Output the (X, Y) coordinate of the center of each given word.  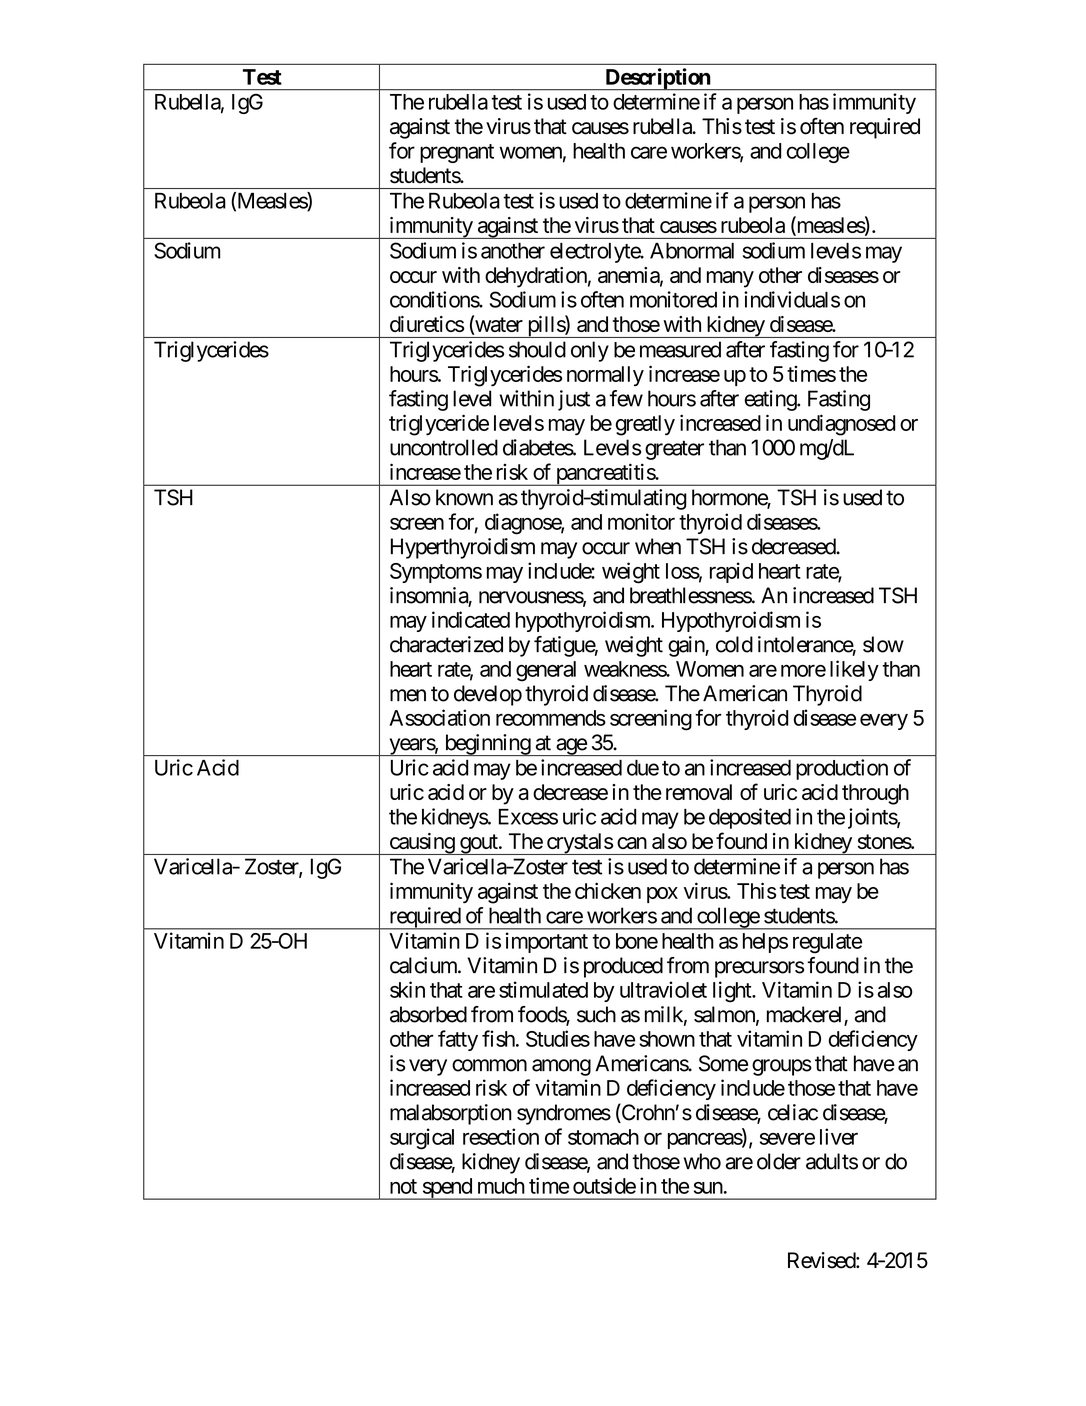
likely (854, 670)
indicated (471, 619)
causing (421, 844)
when (658, 546)
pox (662, 895)
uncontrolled (444, 447)
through (875, 794)
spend (447, 1189)
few (626, 398)
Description (657, 79)
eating (771, 400)
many (730, 279)
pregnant (457, 153)
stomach (603, 1137)
